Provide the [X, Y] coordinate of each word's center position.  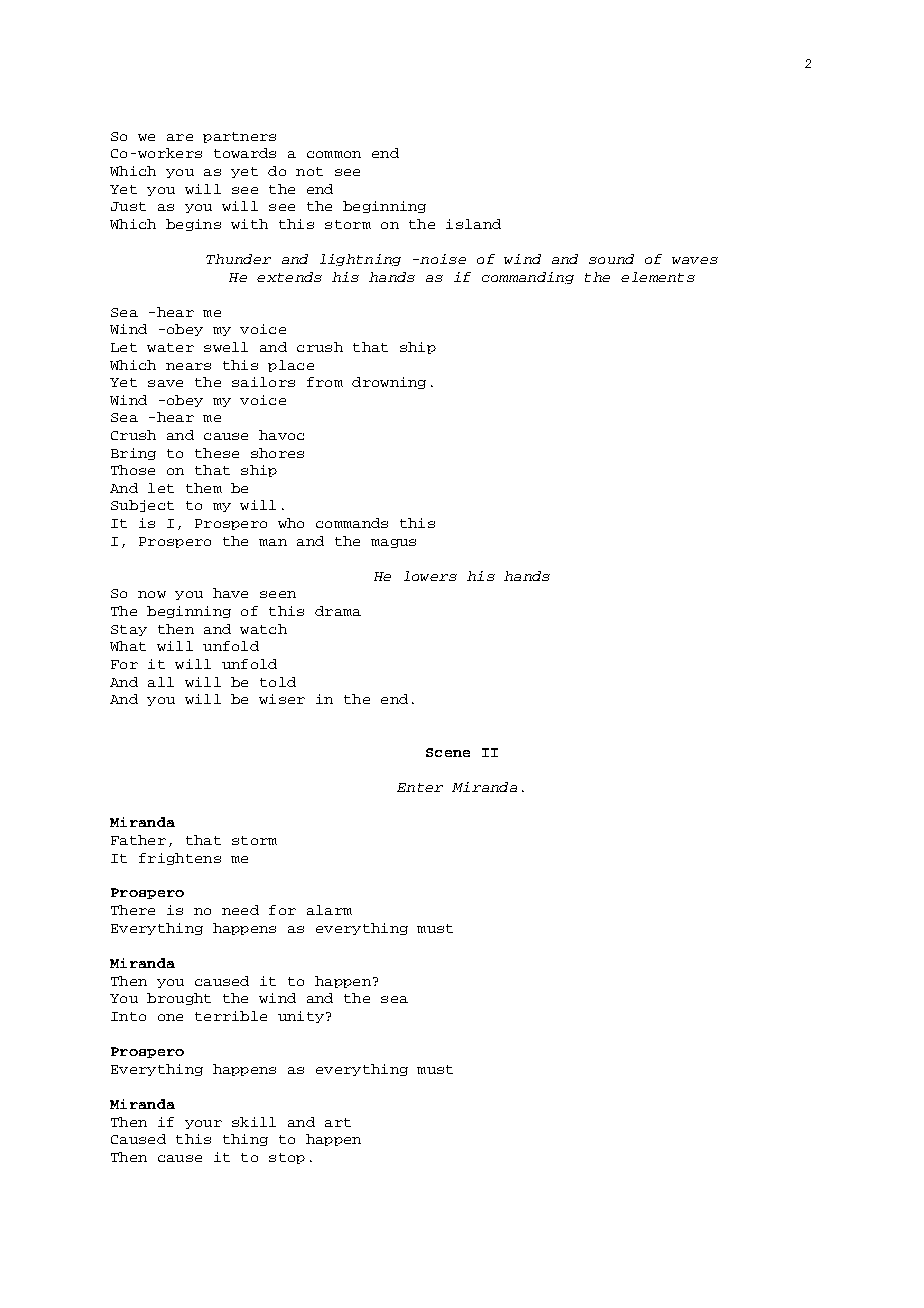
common [334, 154]
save [165, 383]
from [325, 382]
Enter [420, 787]
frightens [180, 859]
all [161, 682]
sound [611, 259]
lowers [430, 576]
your [203, 1124]
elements [658, 277]
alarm [329, 910]
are [180, 137]
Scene [448, 752]
